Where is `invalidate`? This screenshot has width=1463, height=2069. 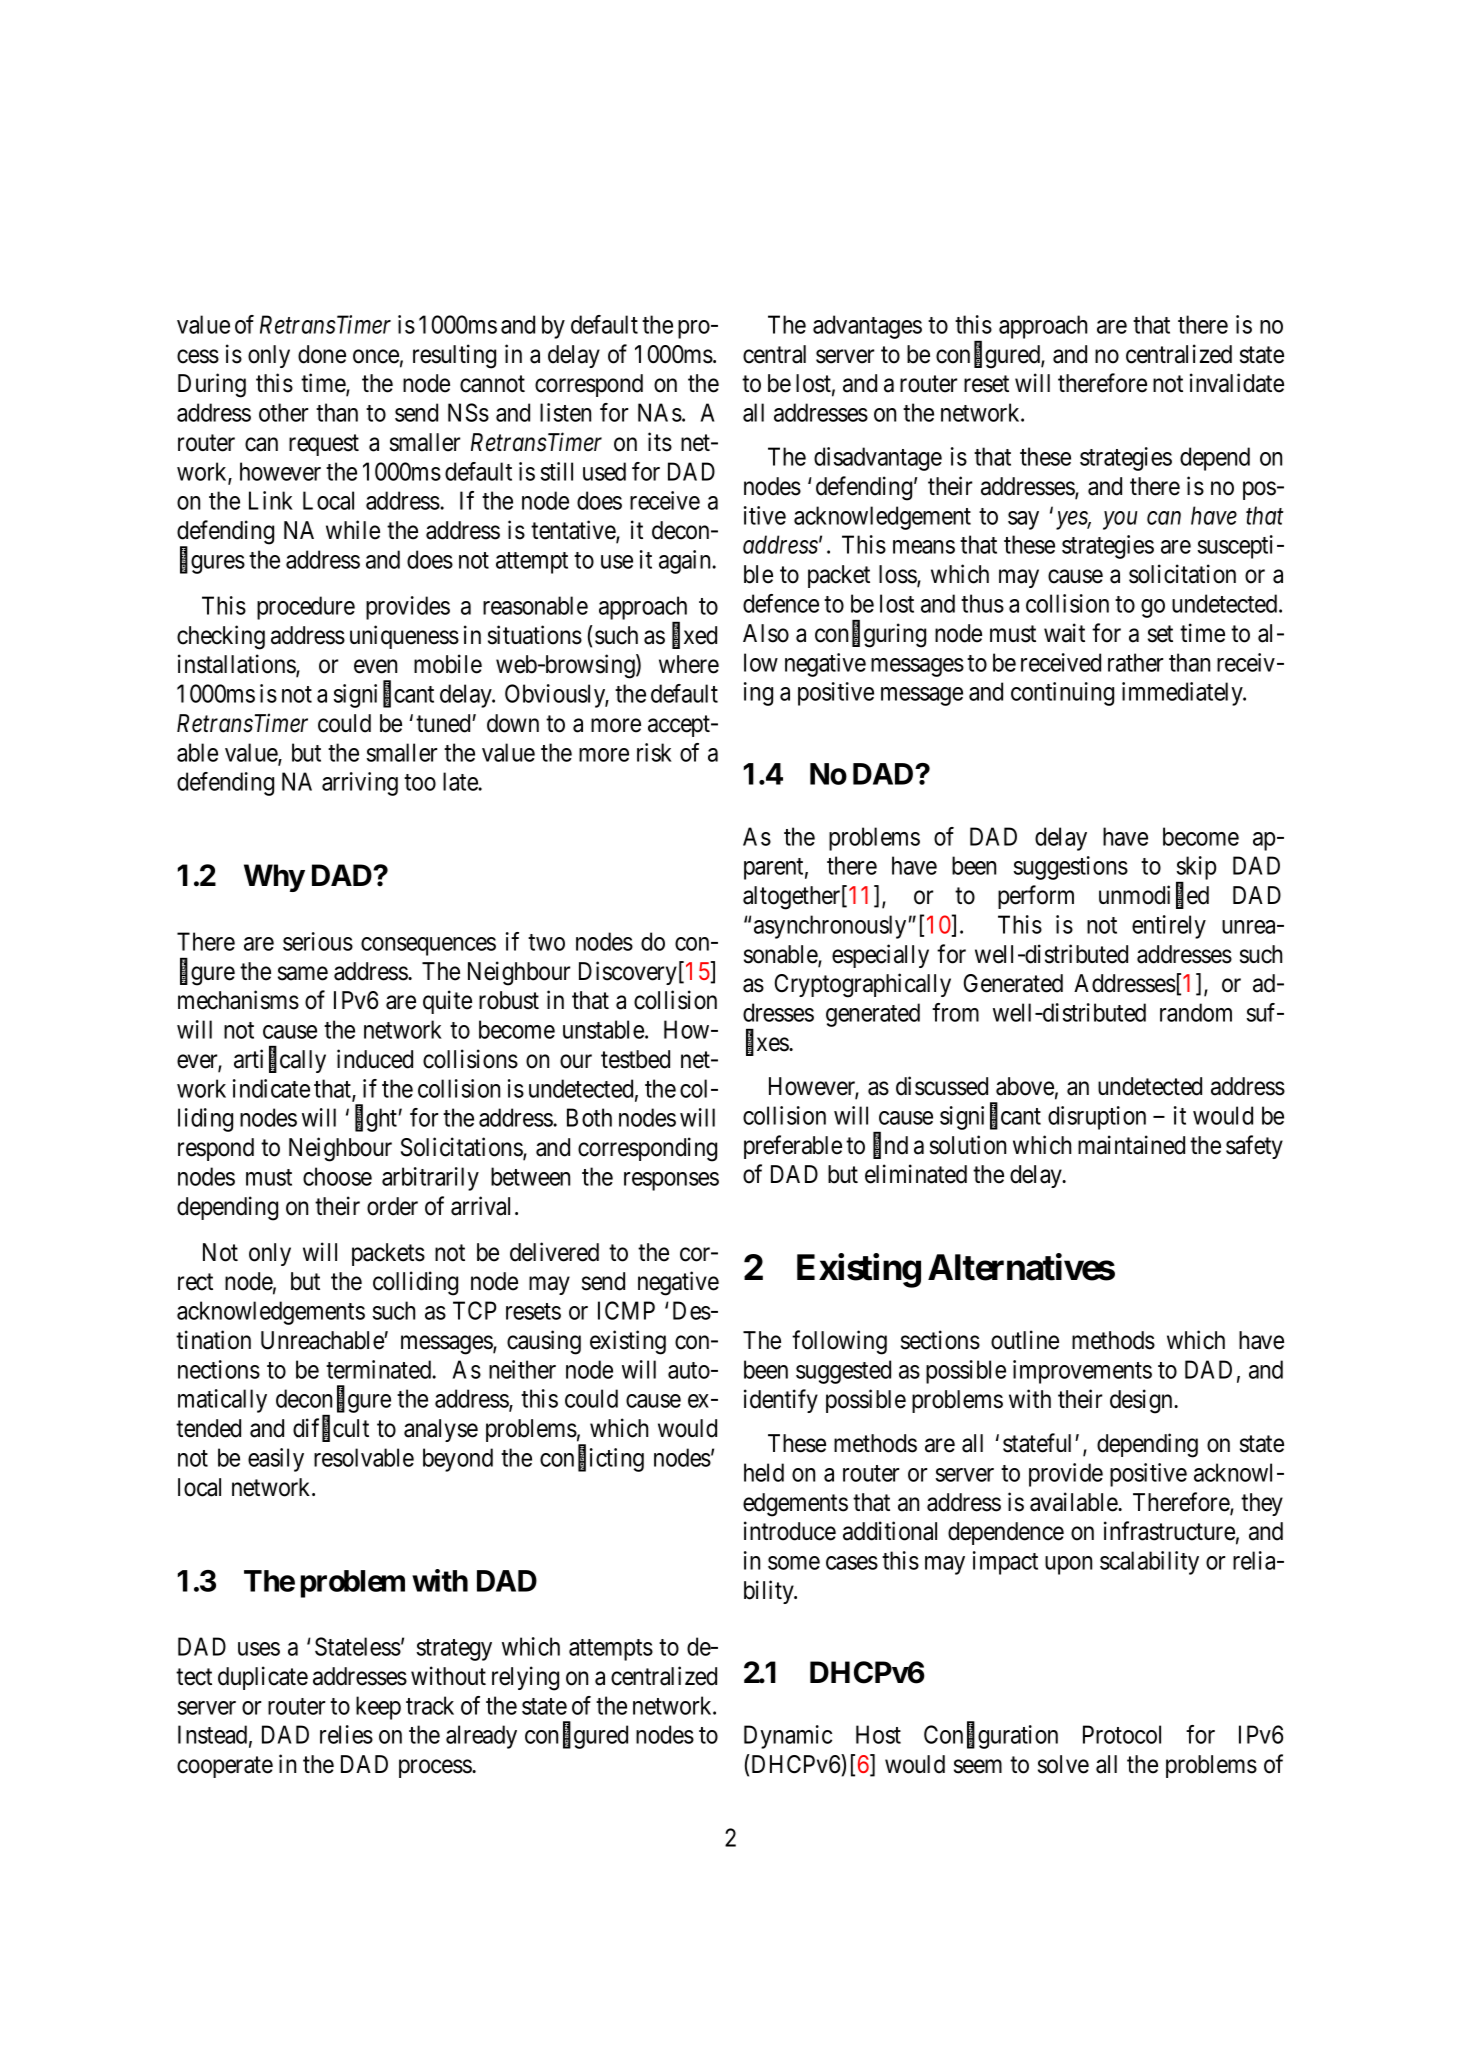
invalidate is located at coordinates (1237, 383).
